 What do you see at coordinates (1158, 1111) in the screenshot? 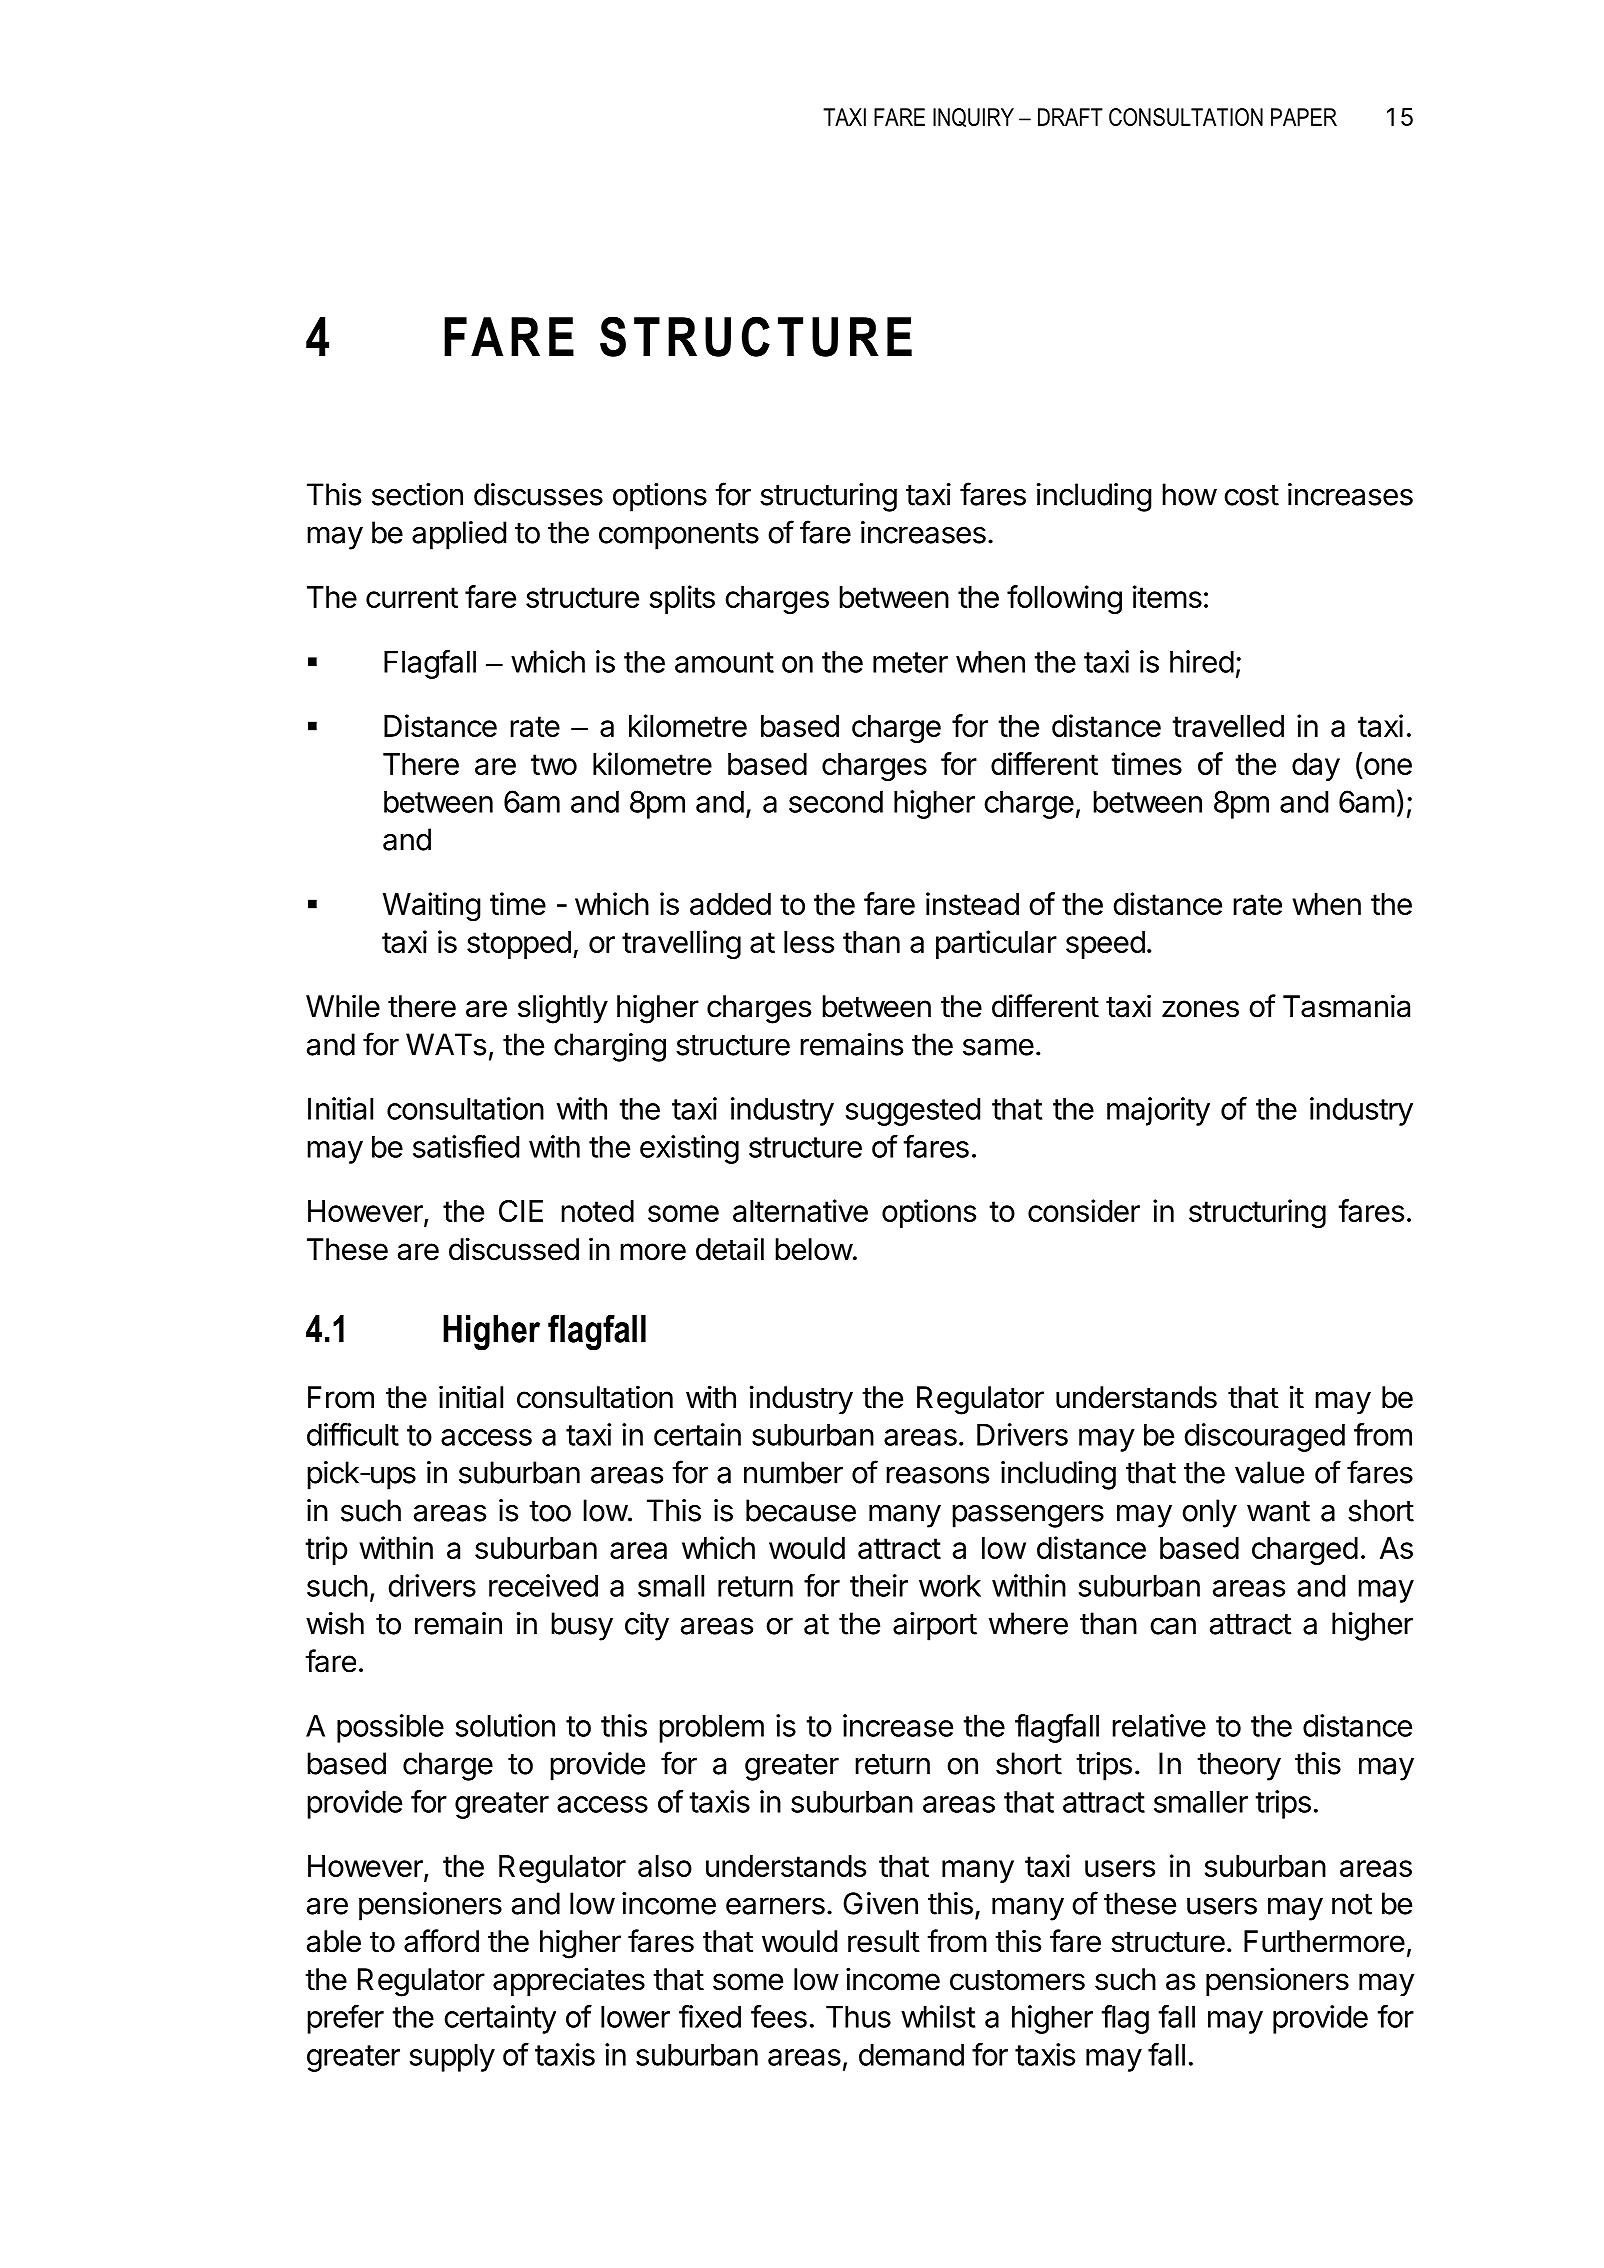
I see `majority` at bounding box center [1158, 1111].
